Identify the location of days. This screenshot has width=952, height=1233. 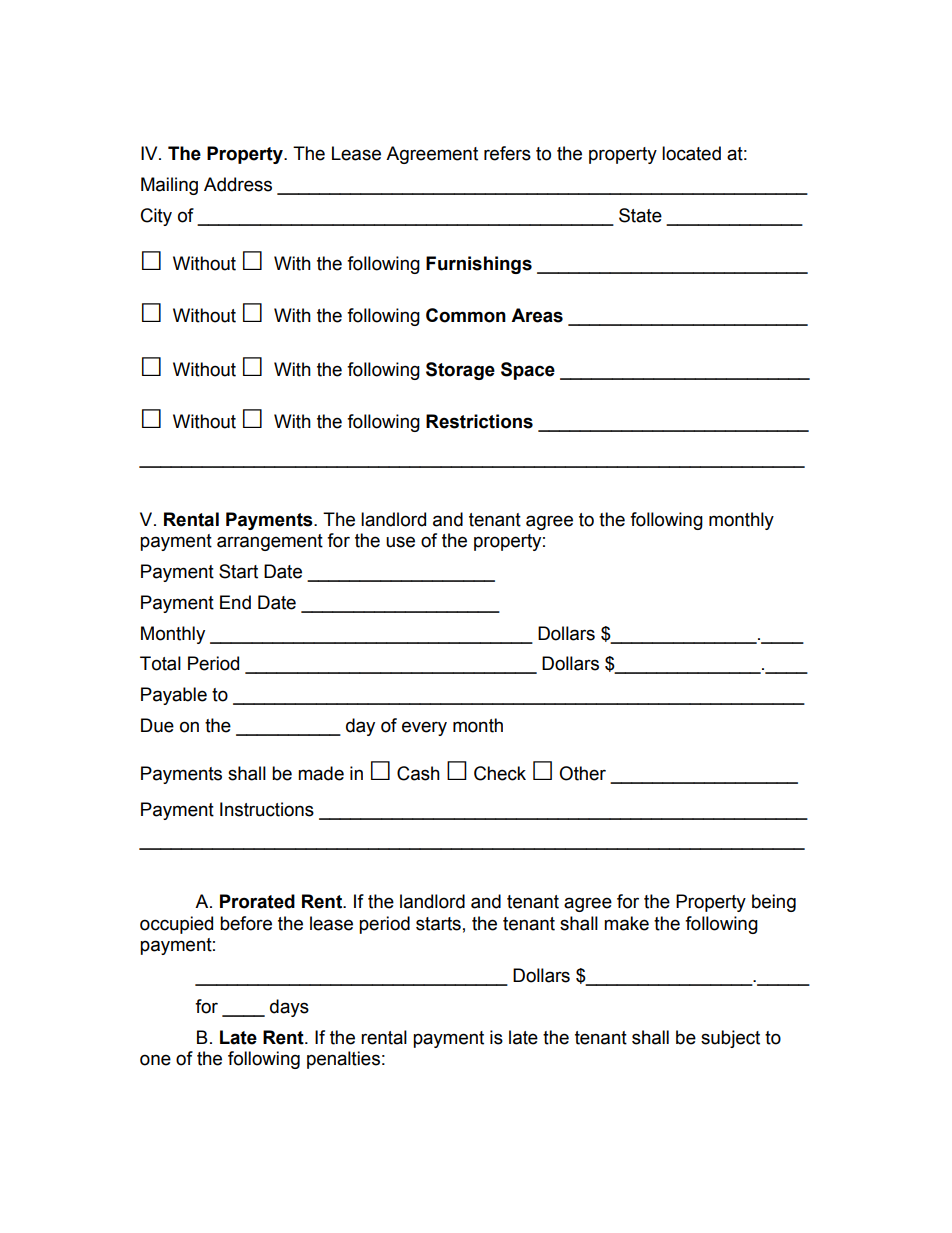
(289, 1008).
